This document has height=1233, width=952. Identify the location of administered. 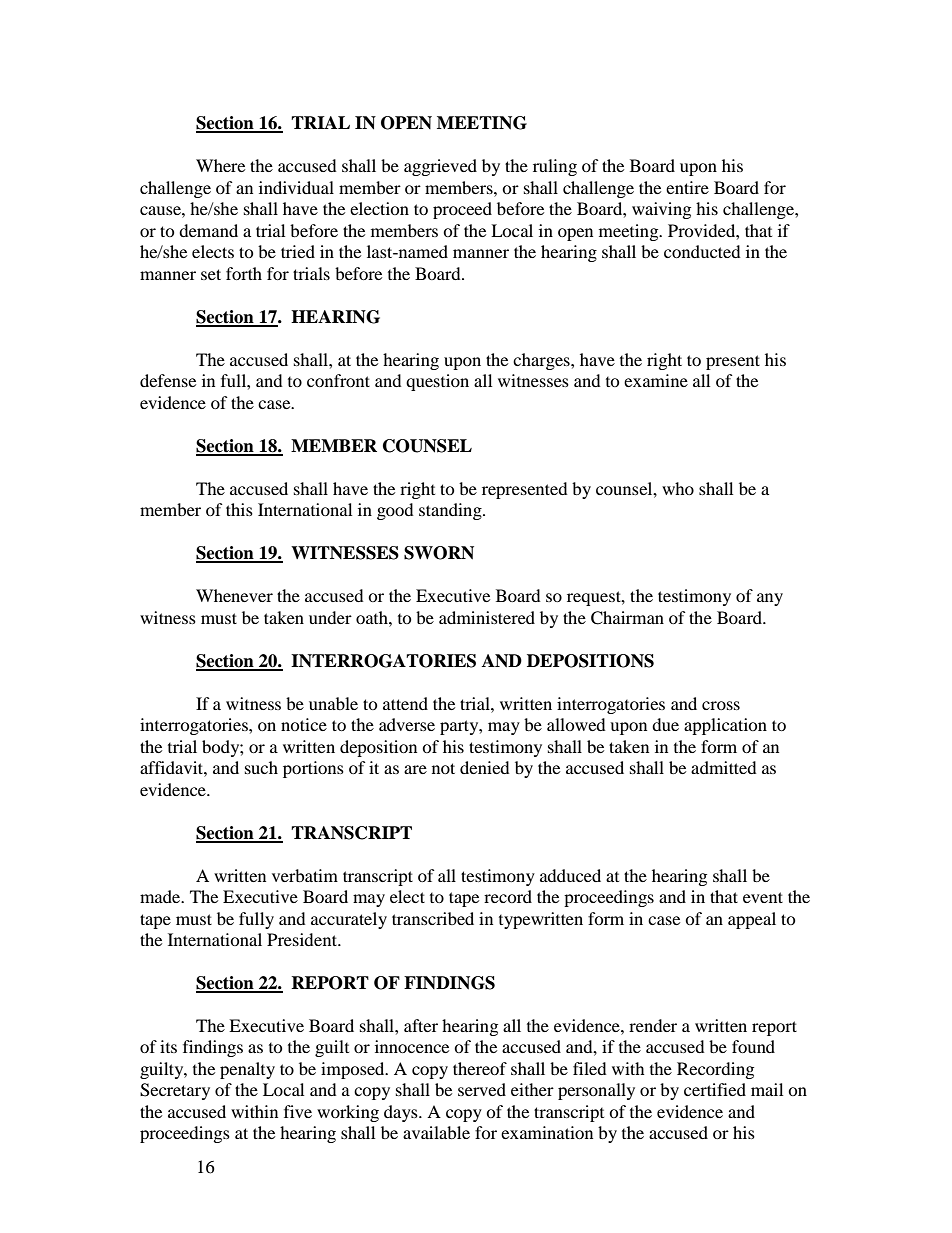
(487, 617).
